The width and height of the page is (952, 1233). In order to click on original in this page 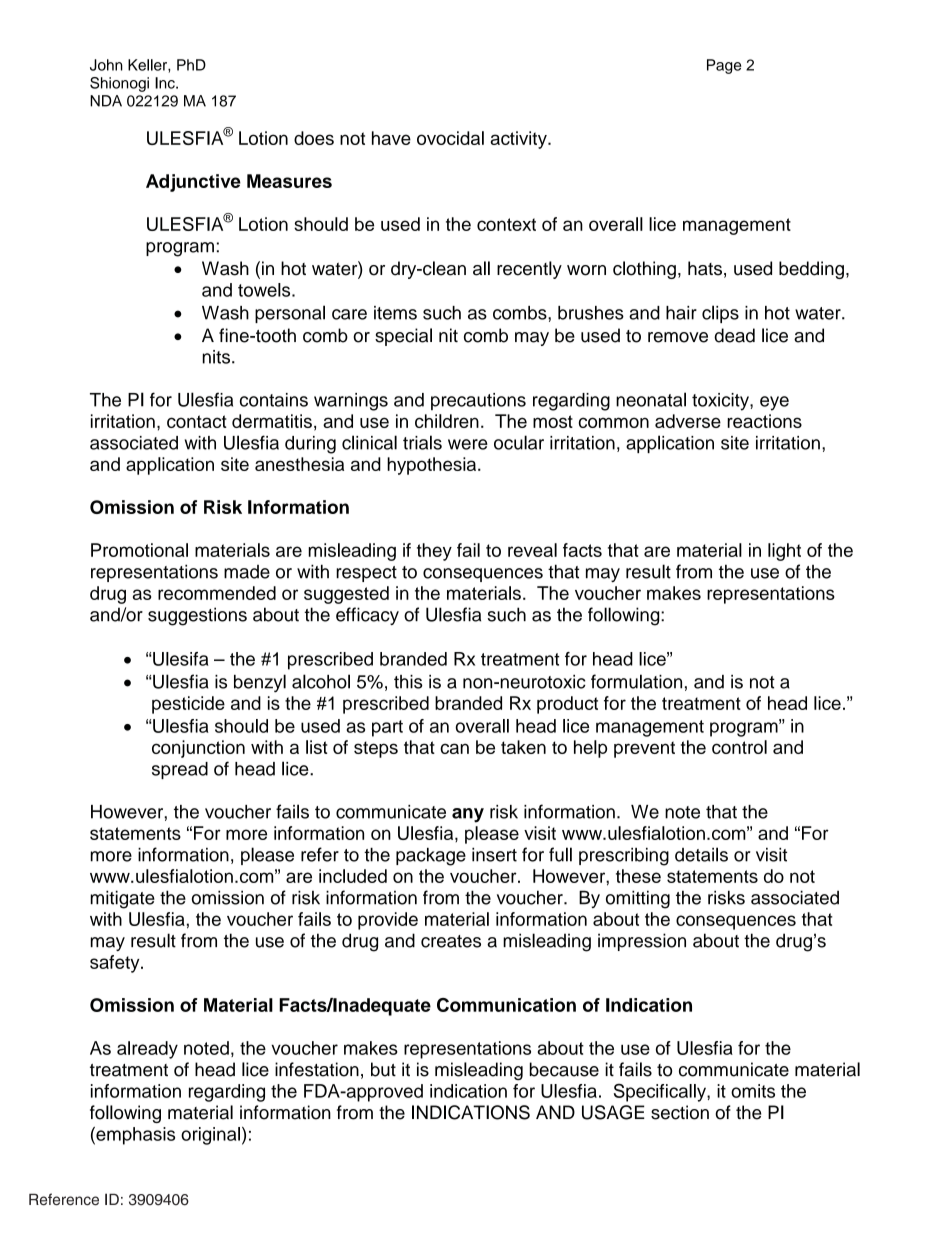, I will do `click(210, 1136)`.
